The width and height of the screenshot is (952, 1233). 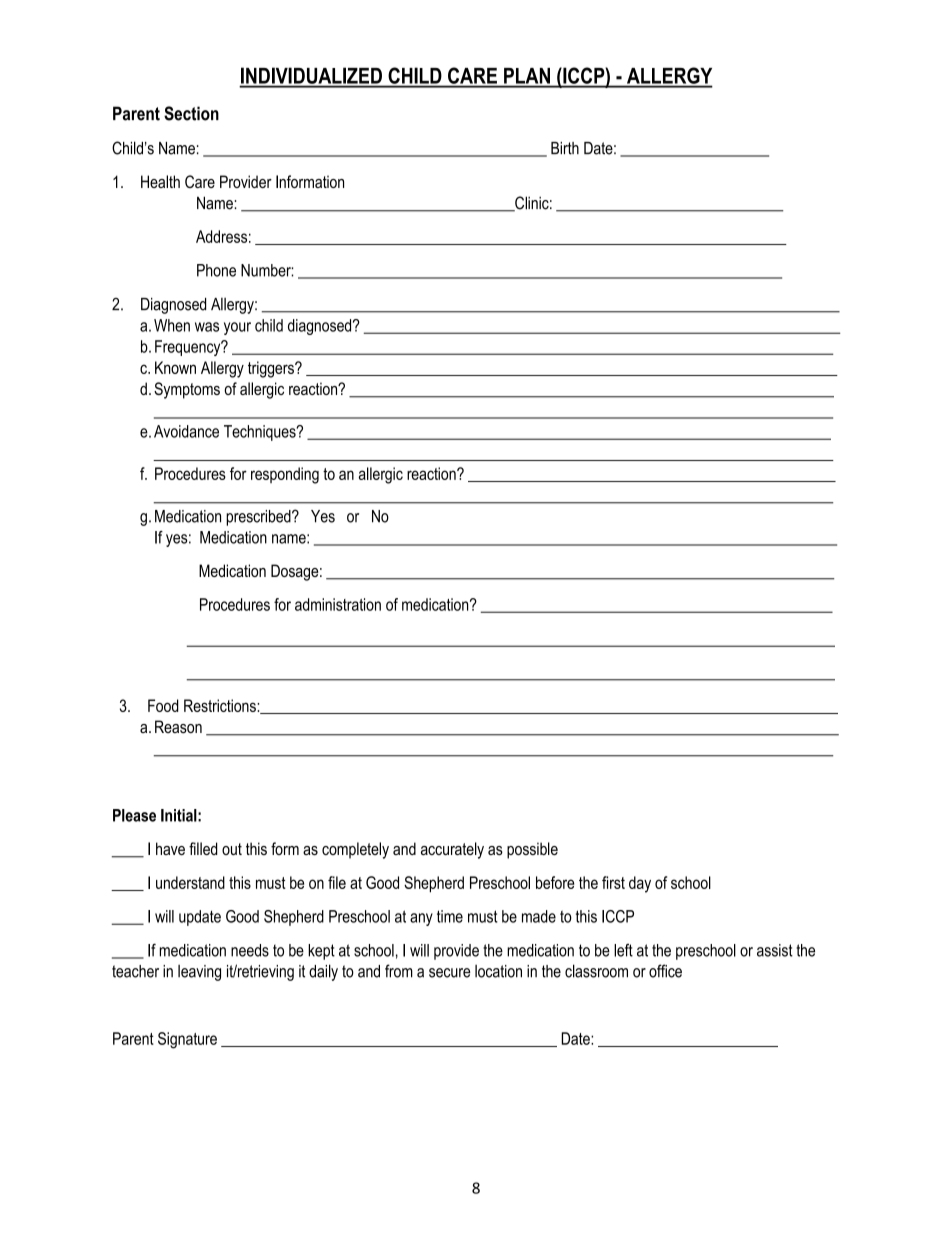 I want to click on Section, so click(x=191, y=113).
